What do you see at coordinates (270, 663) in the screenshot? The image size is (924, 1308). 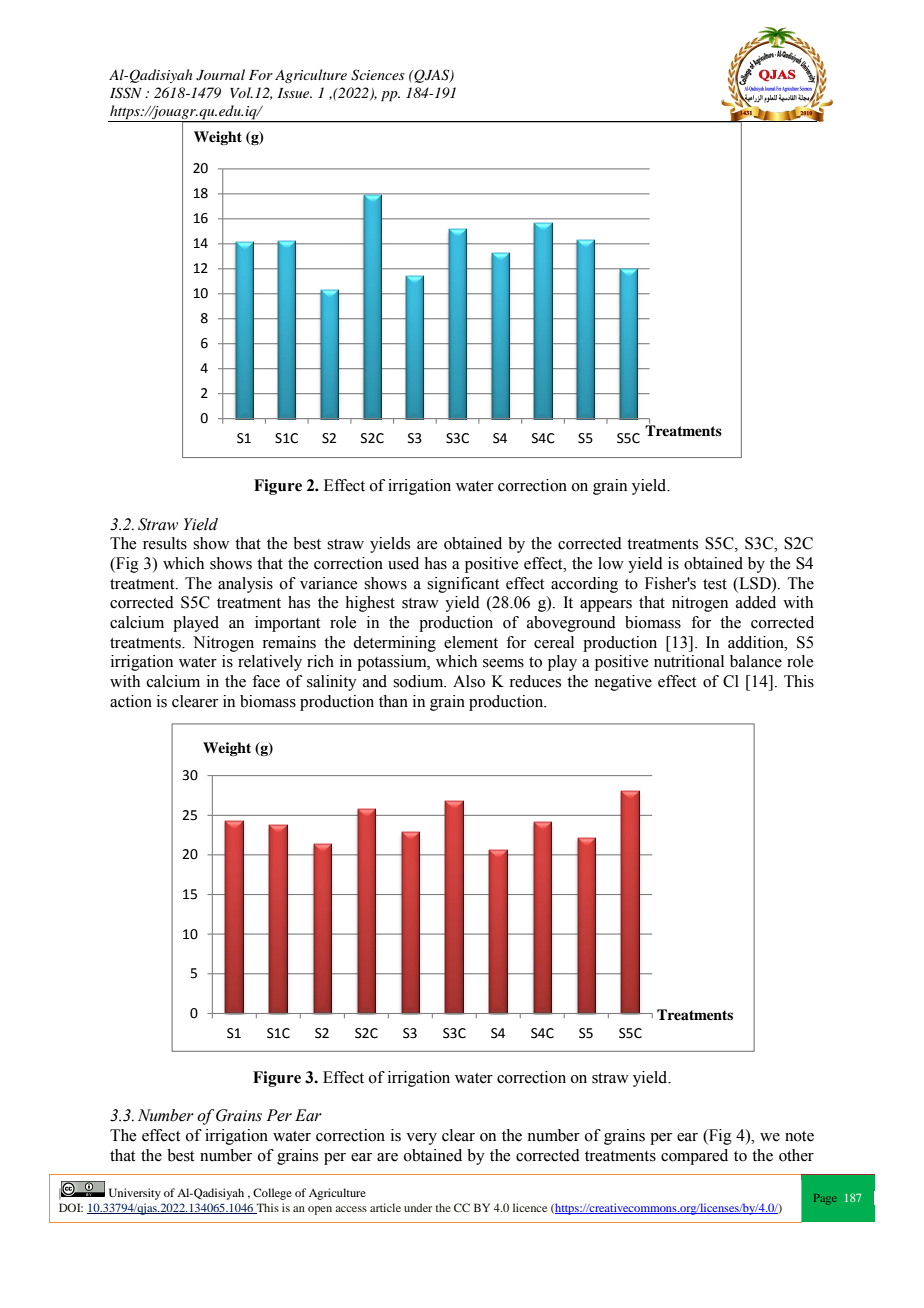 I see `relatively` at bounding box center [270, 663].
